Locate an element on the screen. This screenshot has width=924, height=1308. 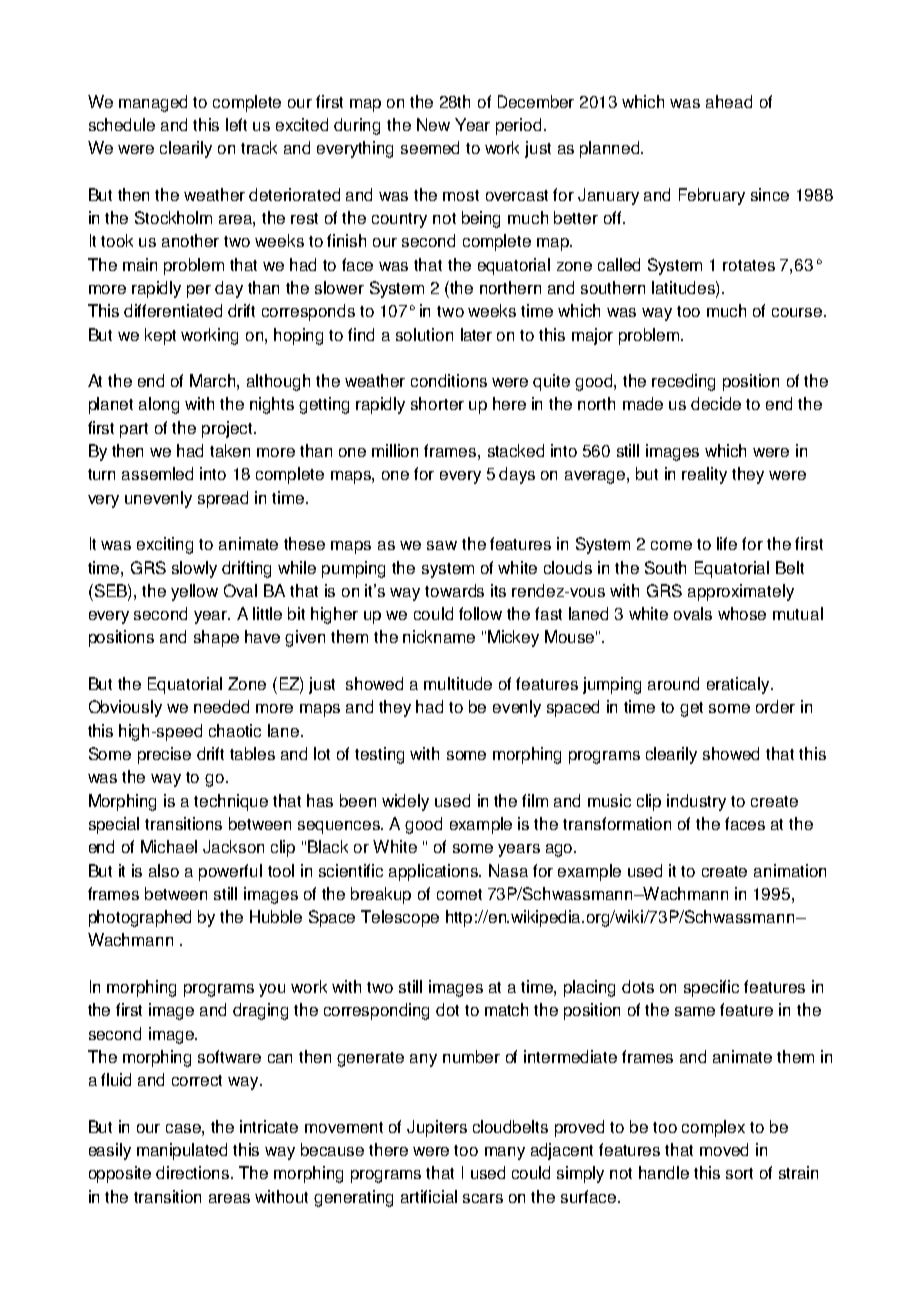
decide is located at coordinates (716, 403).
